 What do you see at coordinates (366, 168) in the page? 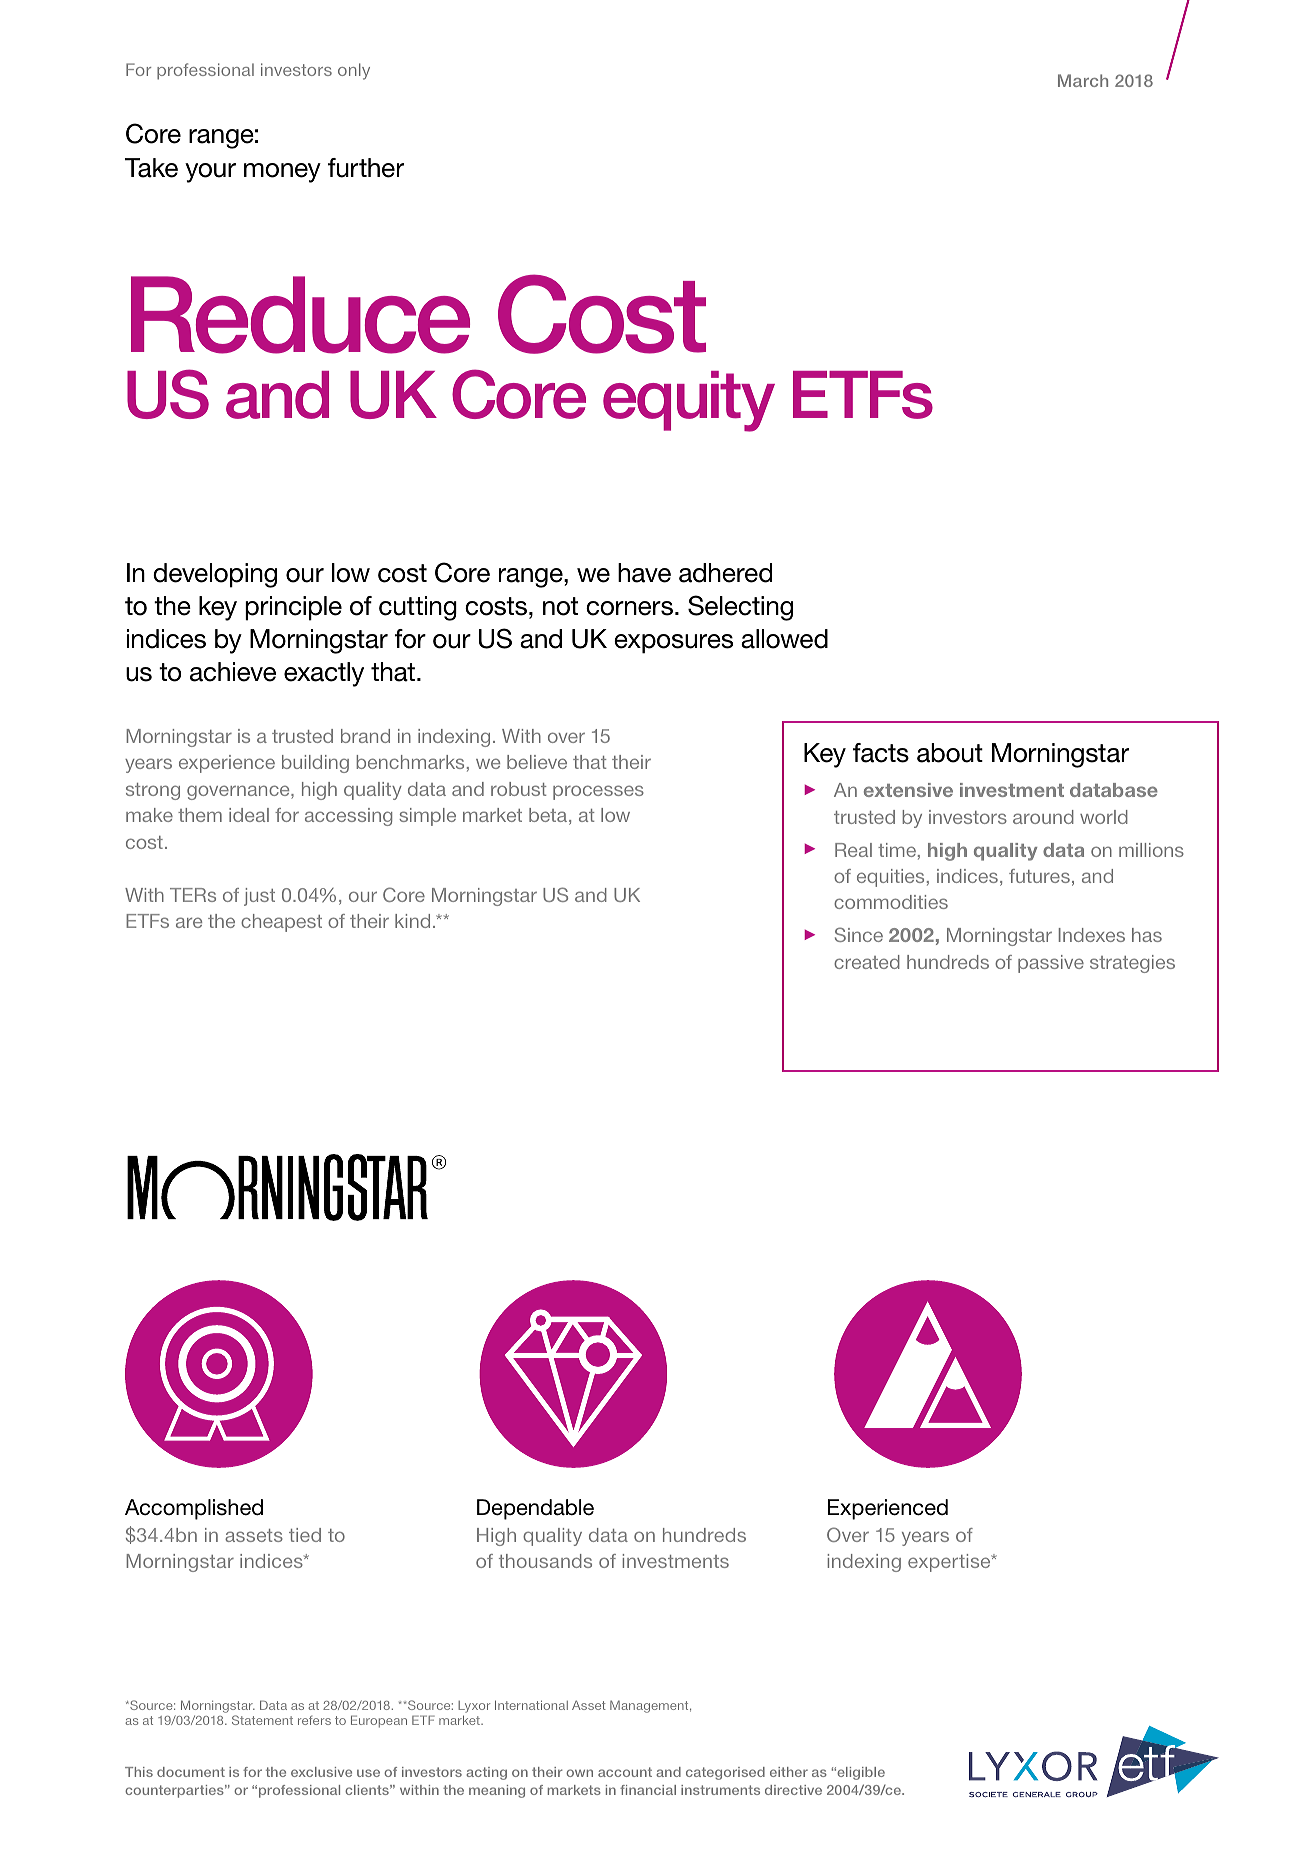
I see `further` at bounding box center [366, 168].
